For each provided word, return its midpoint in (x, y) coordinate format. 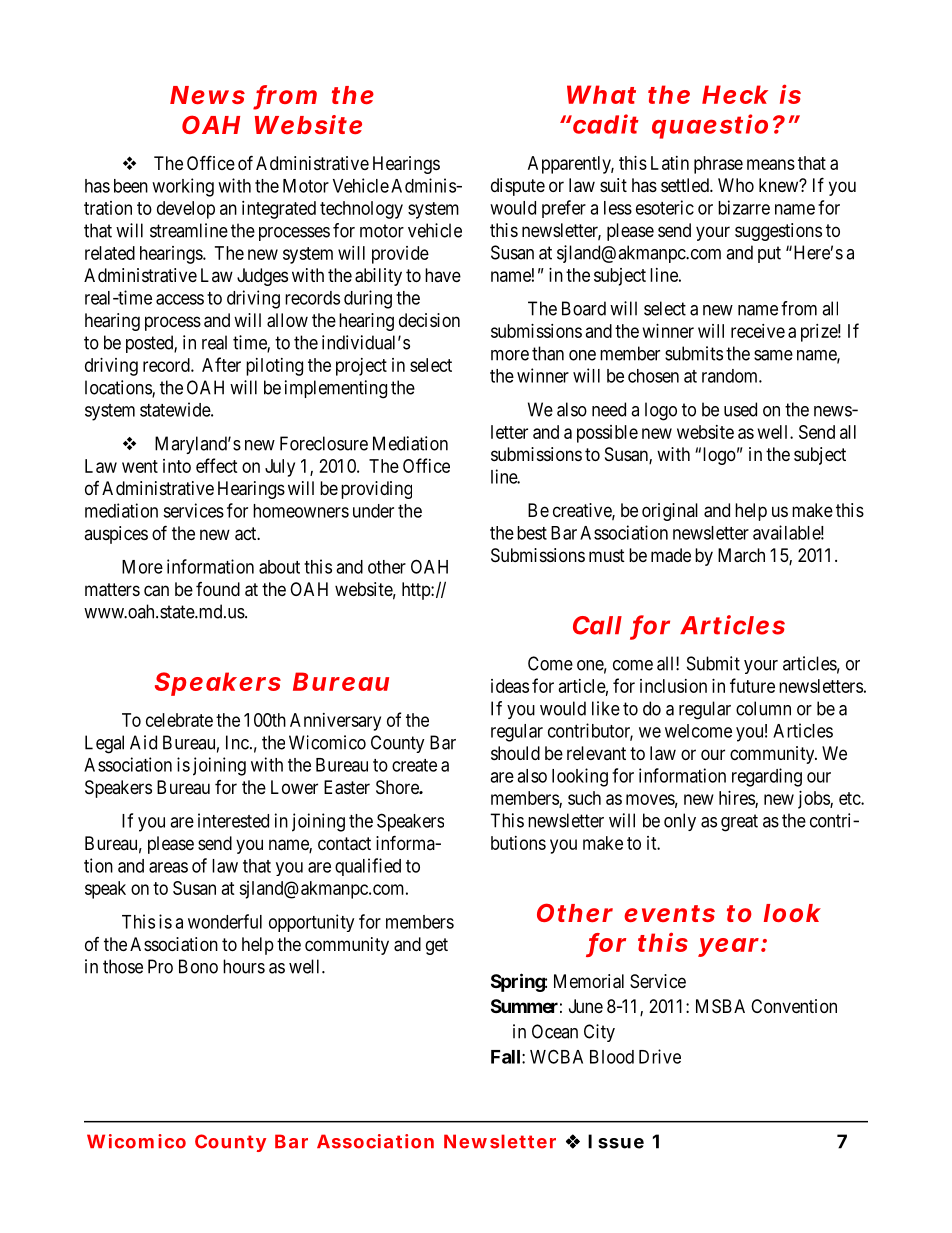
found (218, 589)
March (741, 555)
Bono (198, 966)
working (183, 187)
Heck (735, 94)
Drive (660, 1056)
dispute (518, 187)
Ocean (555, 1031)
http (417, 591)
